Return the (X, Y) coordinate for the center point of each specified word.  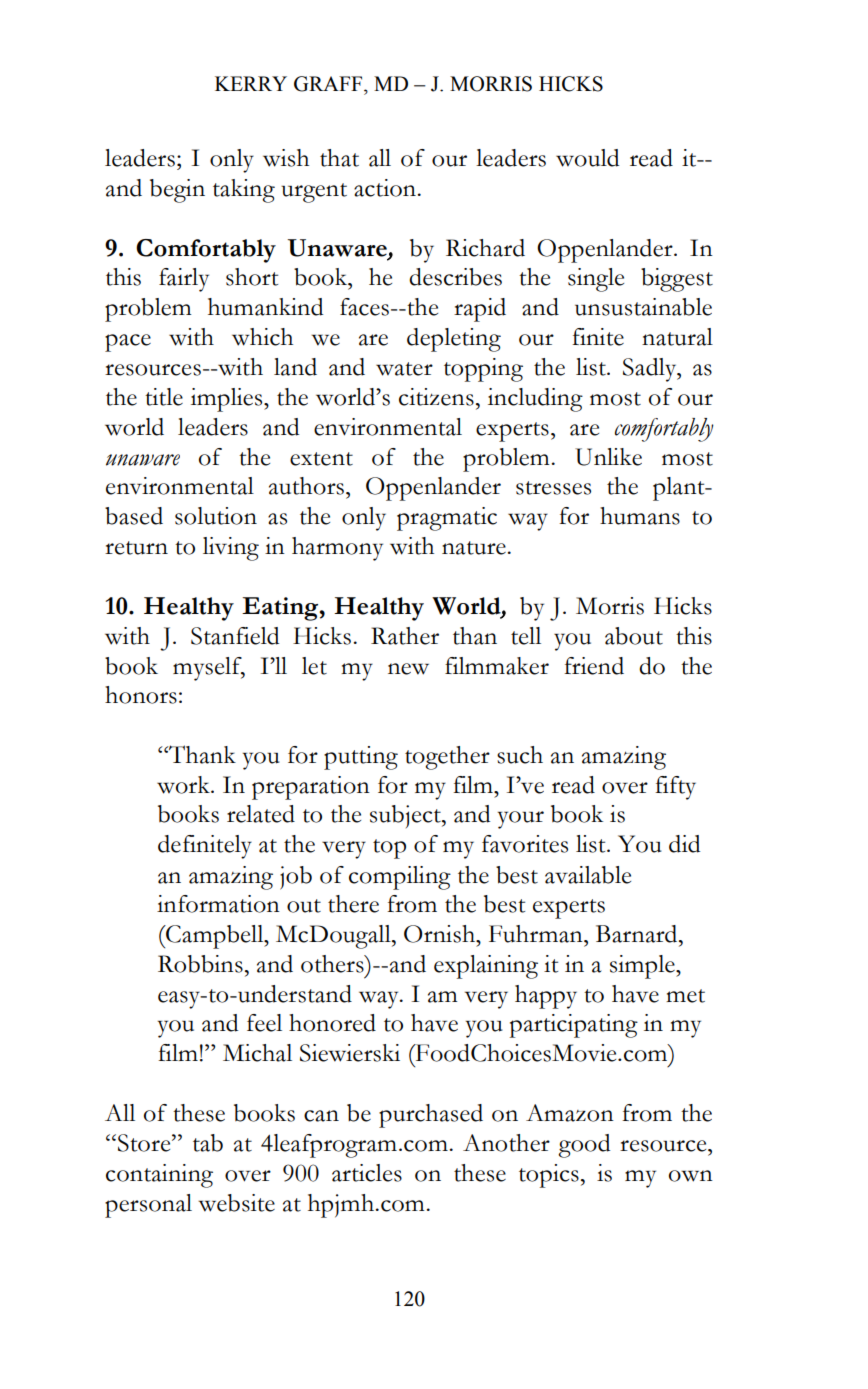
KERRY (251, 83)
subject (406, 816)
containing (159, 1176)
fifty (675, 788)
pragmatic (447, 519)
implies (228, 400)
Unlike (608, 457)
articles (367, 1173)
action (385, 188)
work (184, 785)
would (587, 158)
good (584, 1146)
